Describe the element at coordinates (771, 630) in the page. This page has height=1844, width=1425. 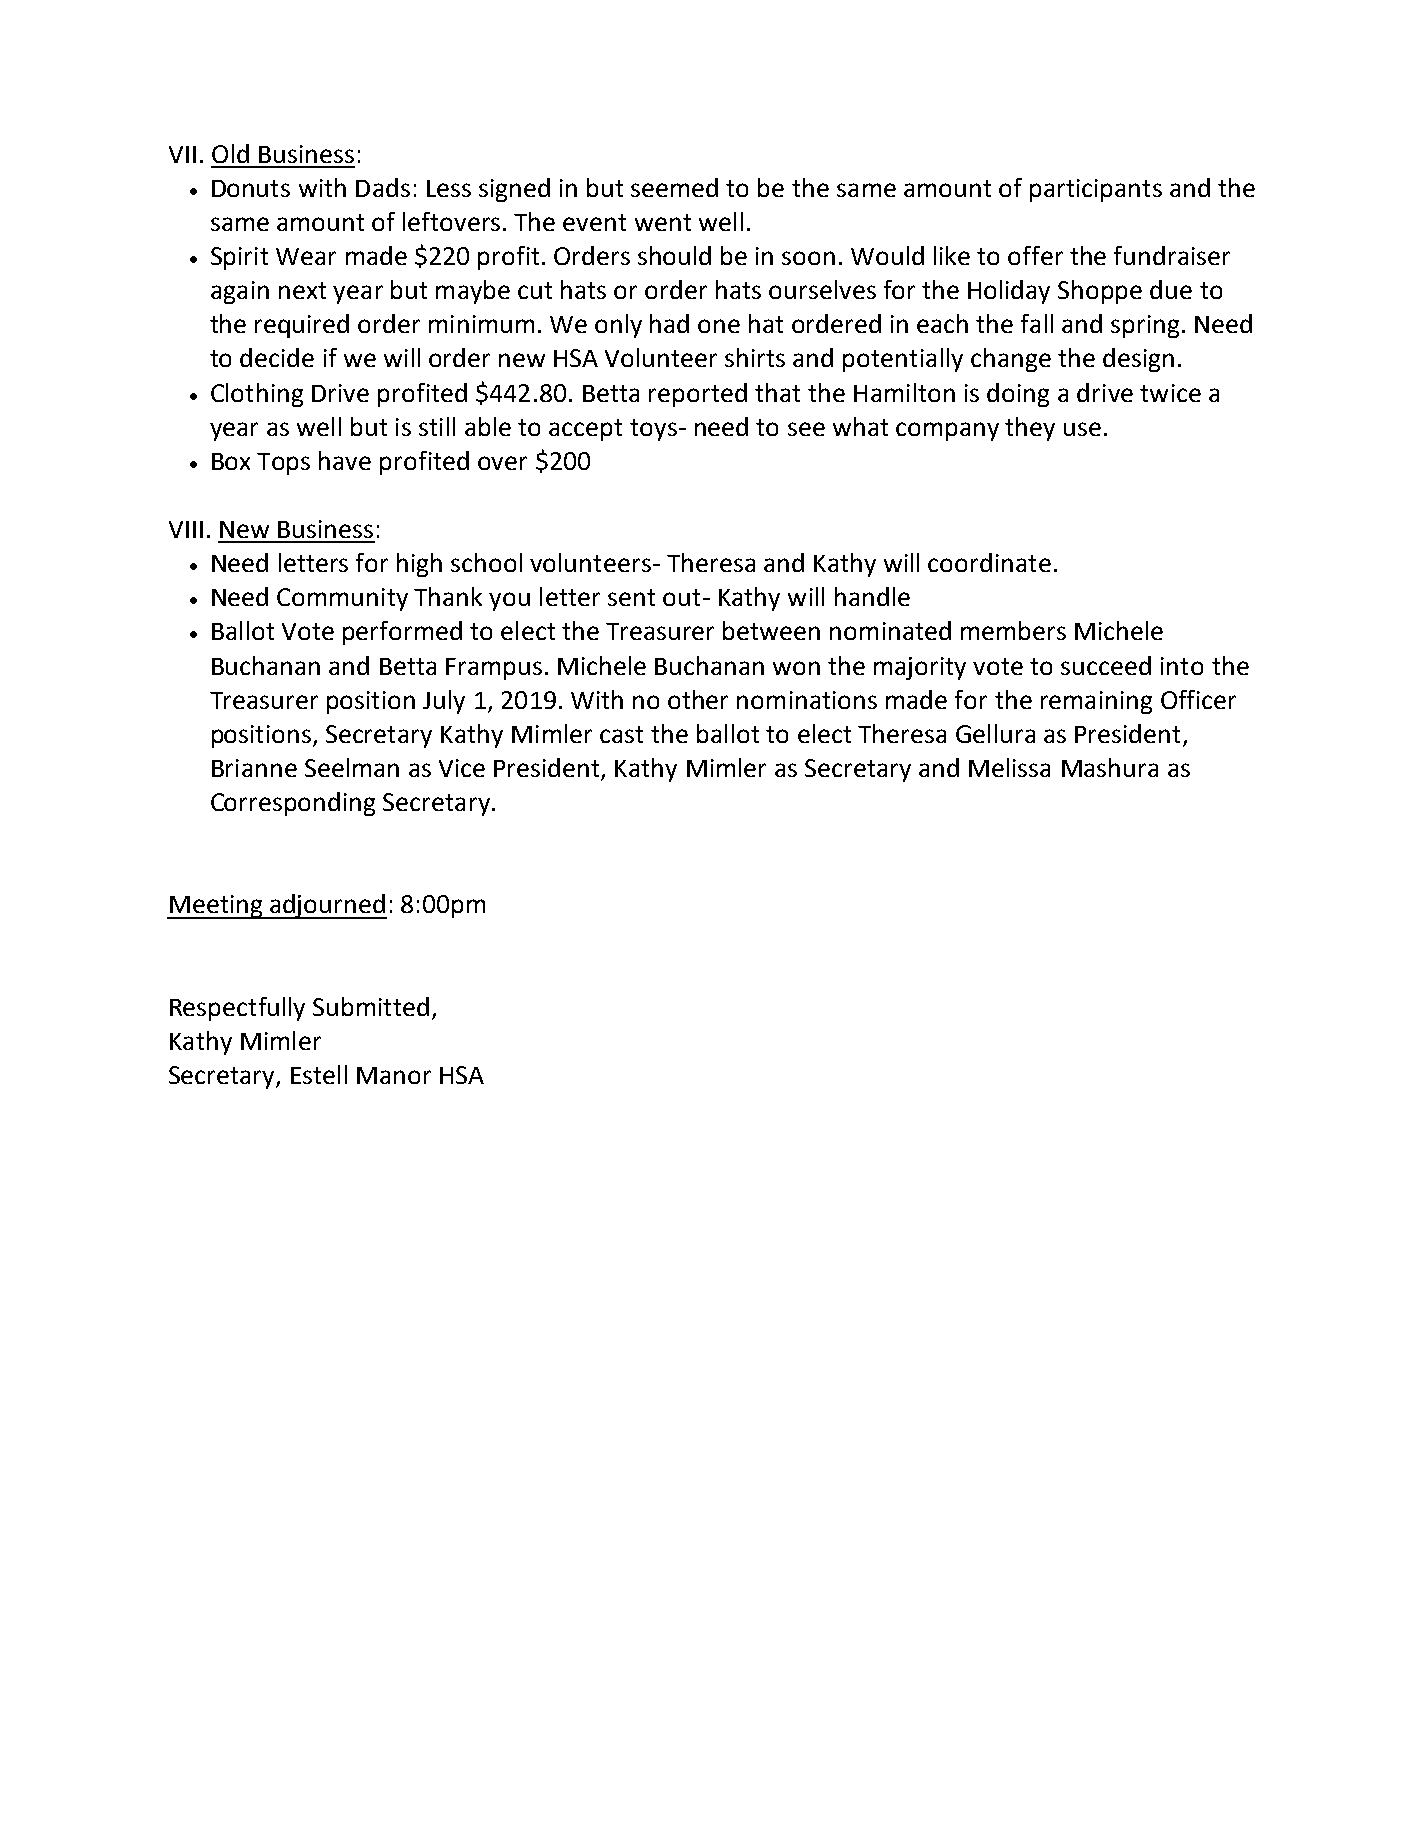
I see `between` at that location.
